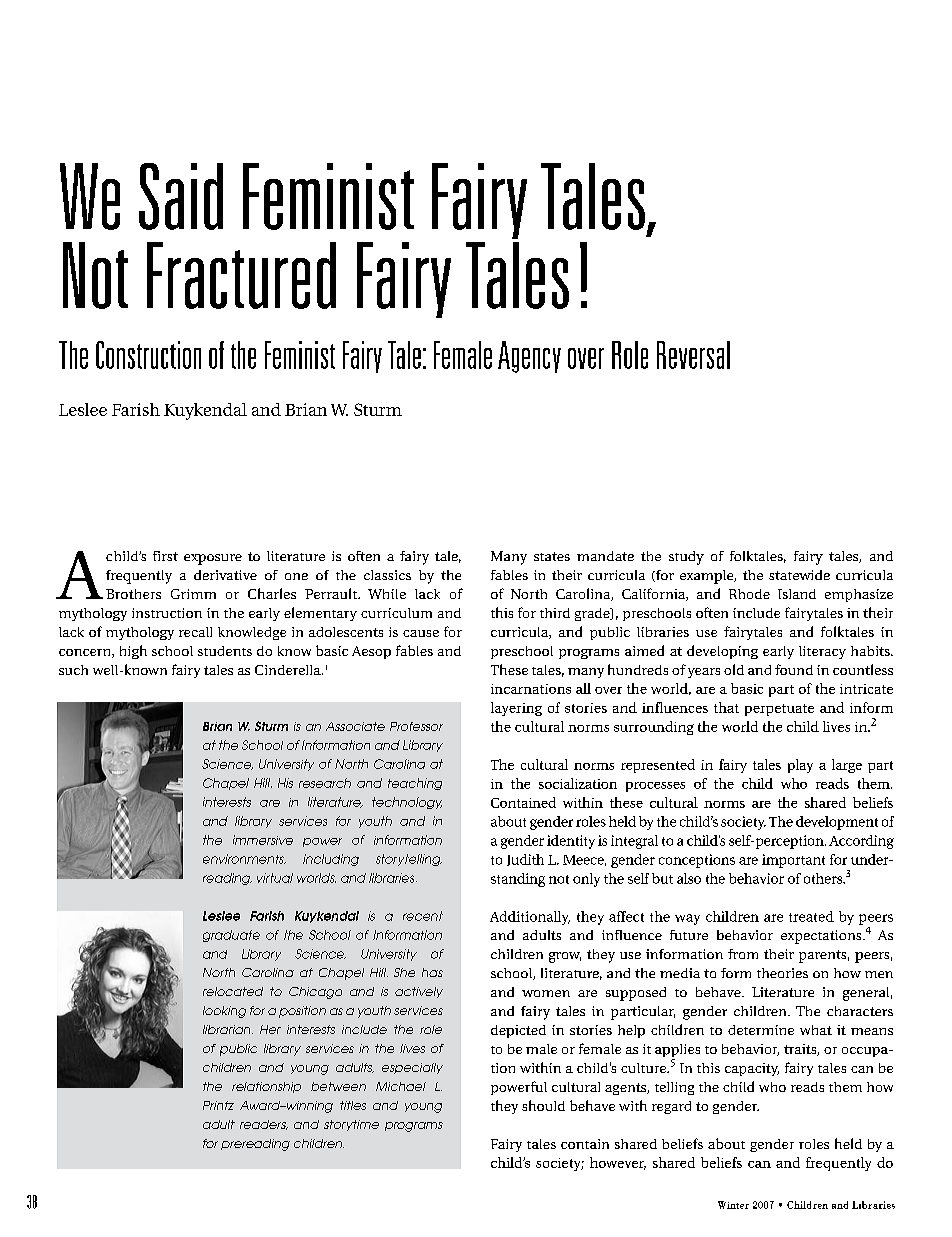  What do you see at coordinates (133, 652) in the screenshot?
I see `high` at bounding box center [133, 652].
